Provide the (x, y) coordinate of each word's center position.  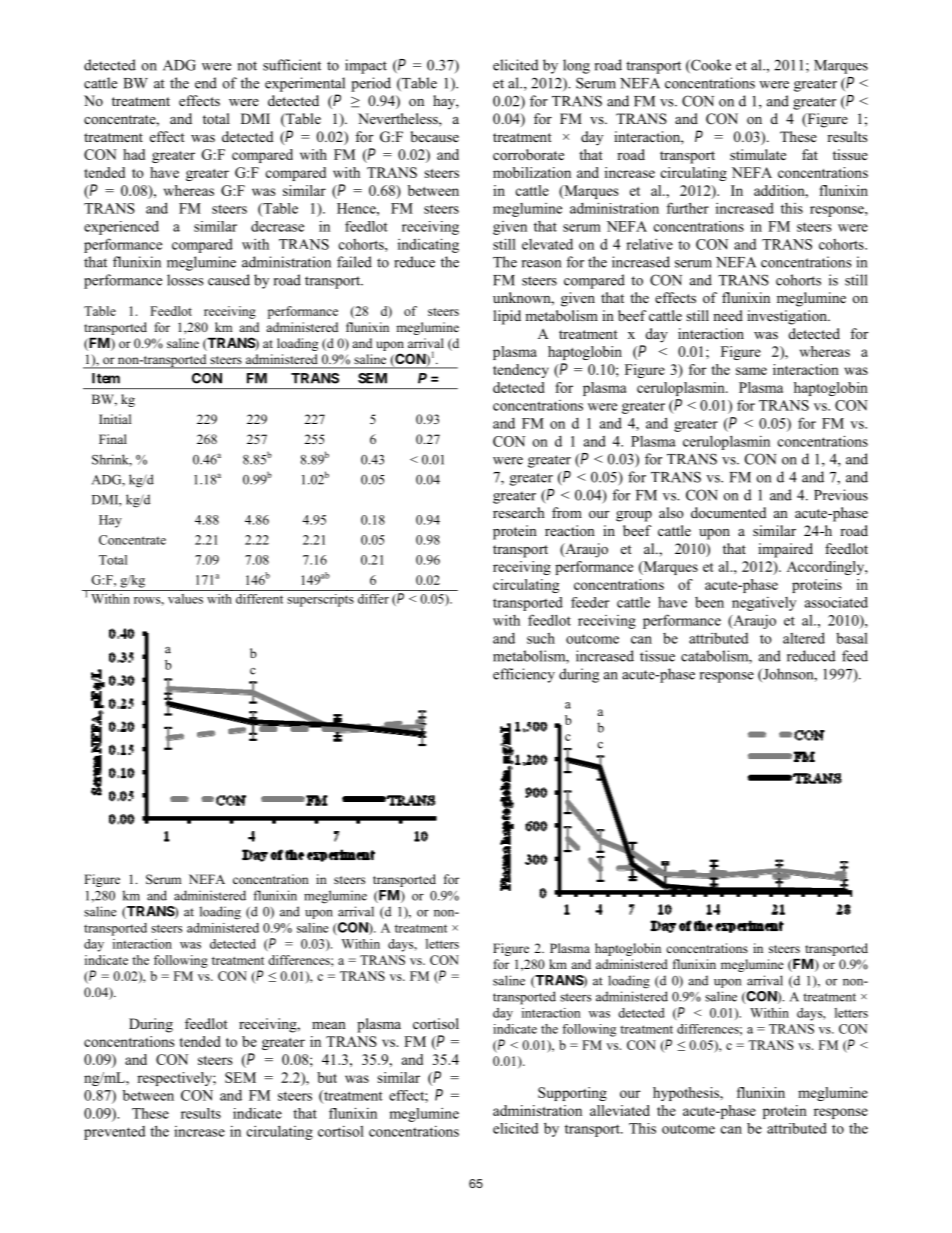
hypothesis (687, 1094)
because (435, 136)
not (247, 66)
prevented (114, 1133)
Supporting (572, 1094)
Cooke (710, 66)
